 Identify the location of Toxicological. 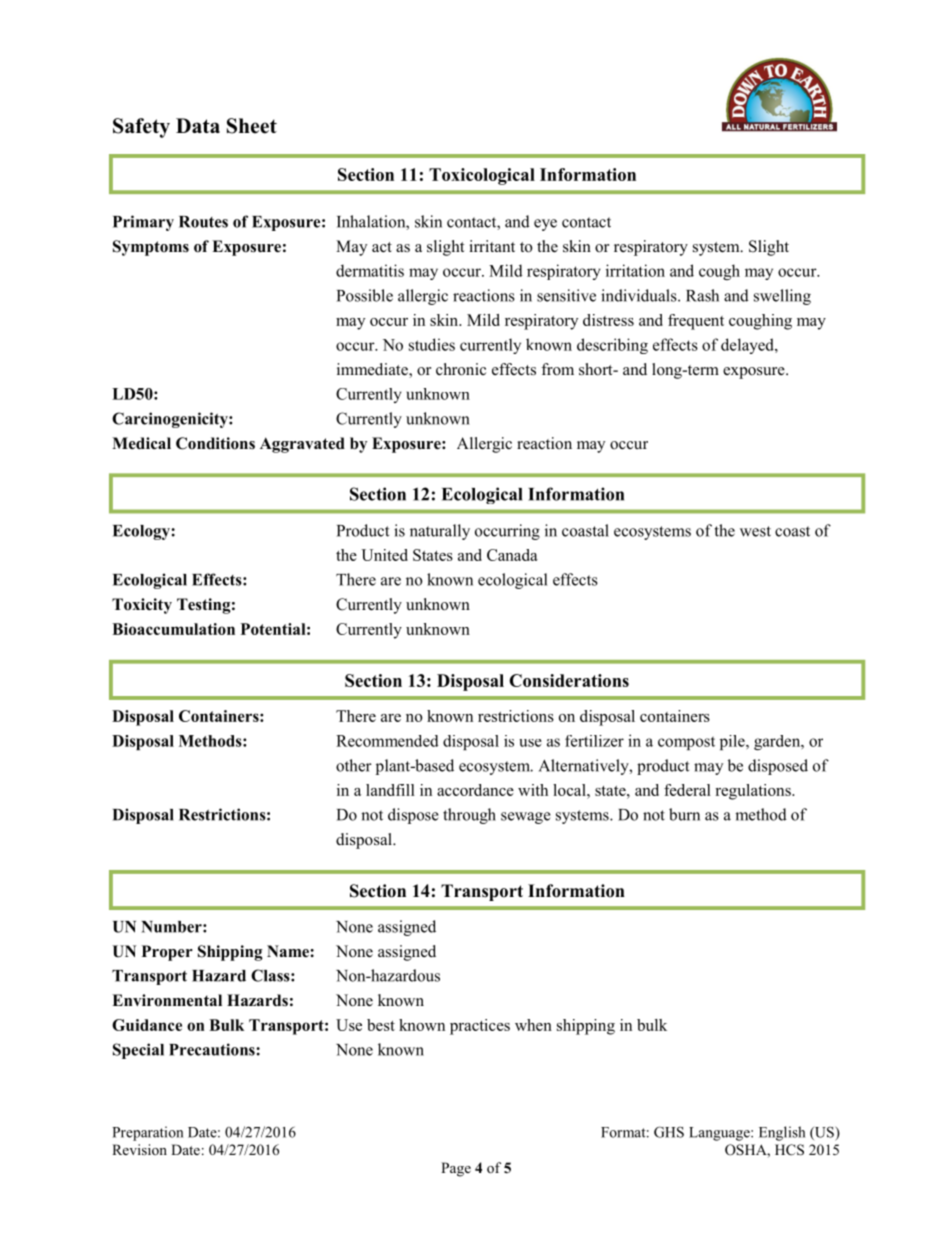
(482, 176).
